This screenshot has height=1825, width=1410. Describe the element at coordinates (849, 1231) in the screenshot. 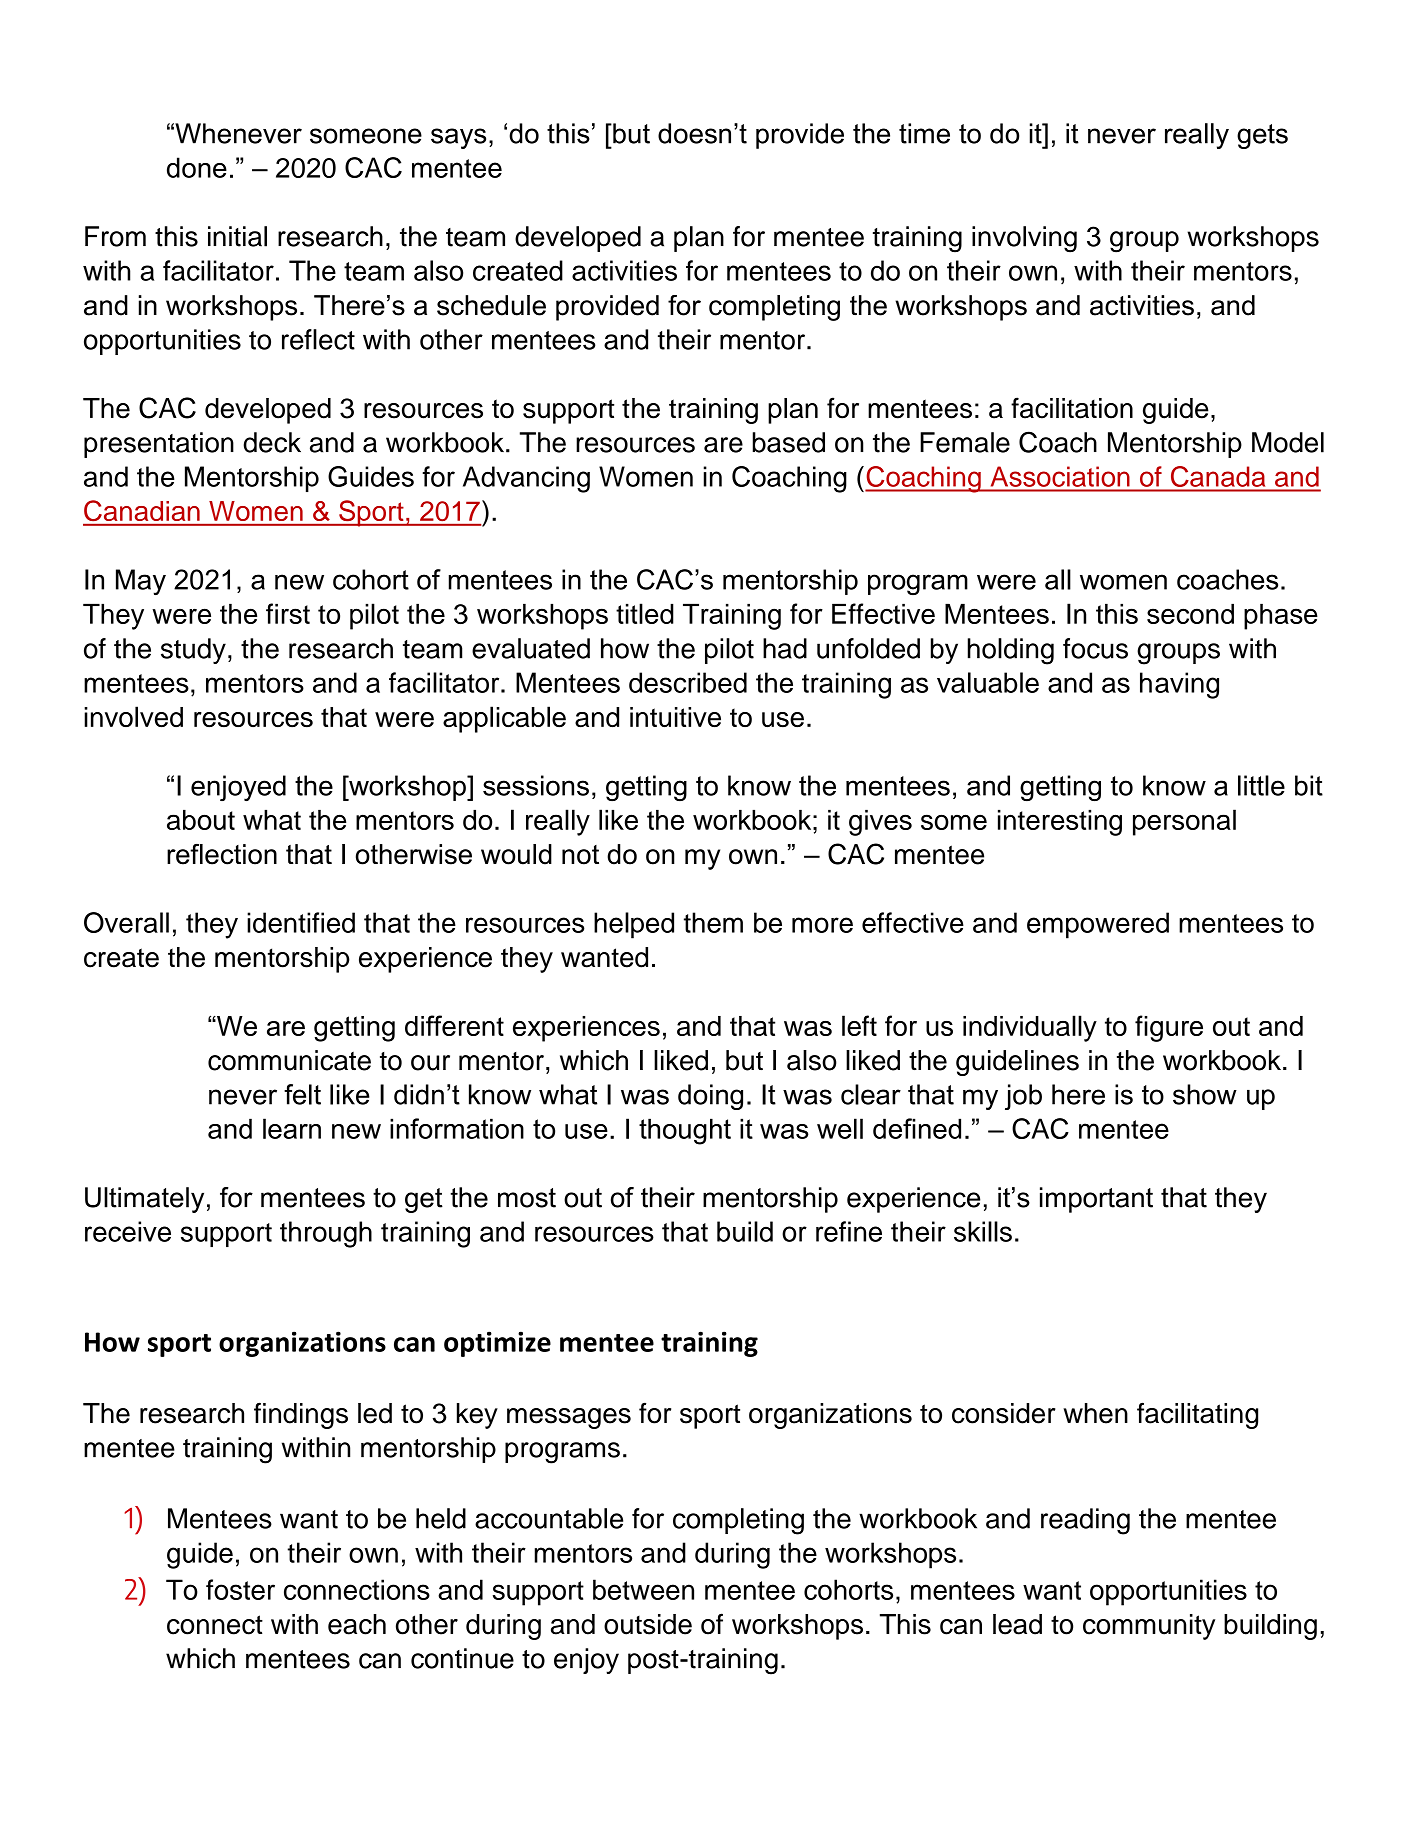

I see `refine` at that location.
